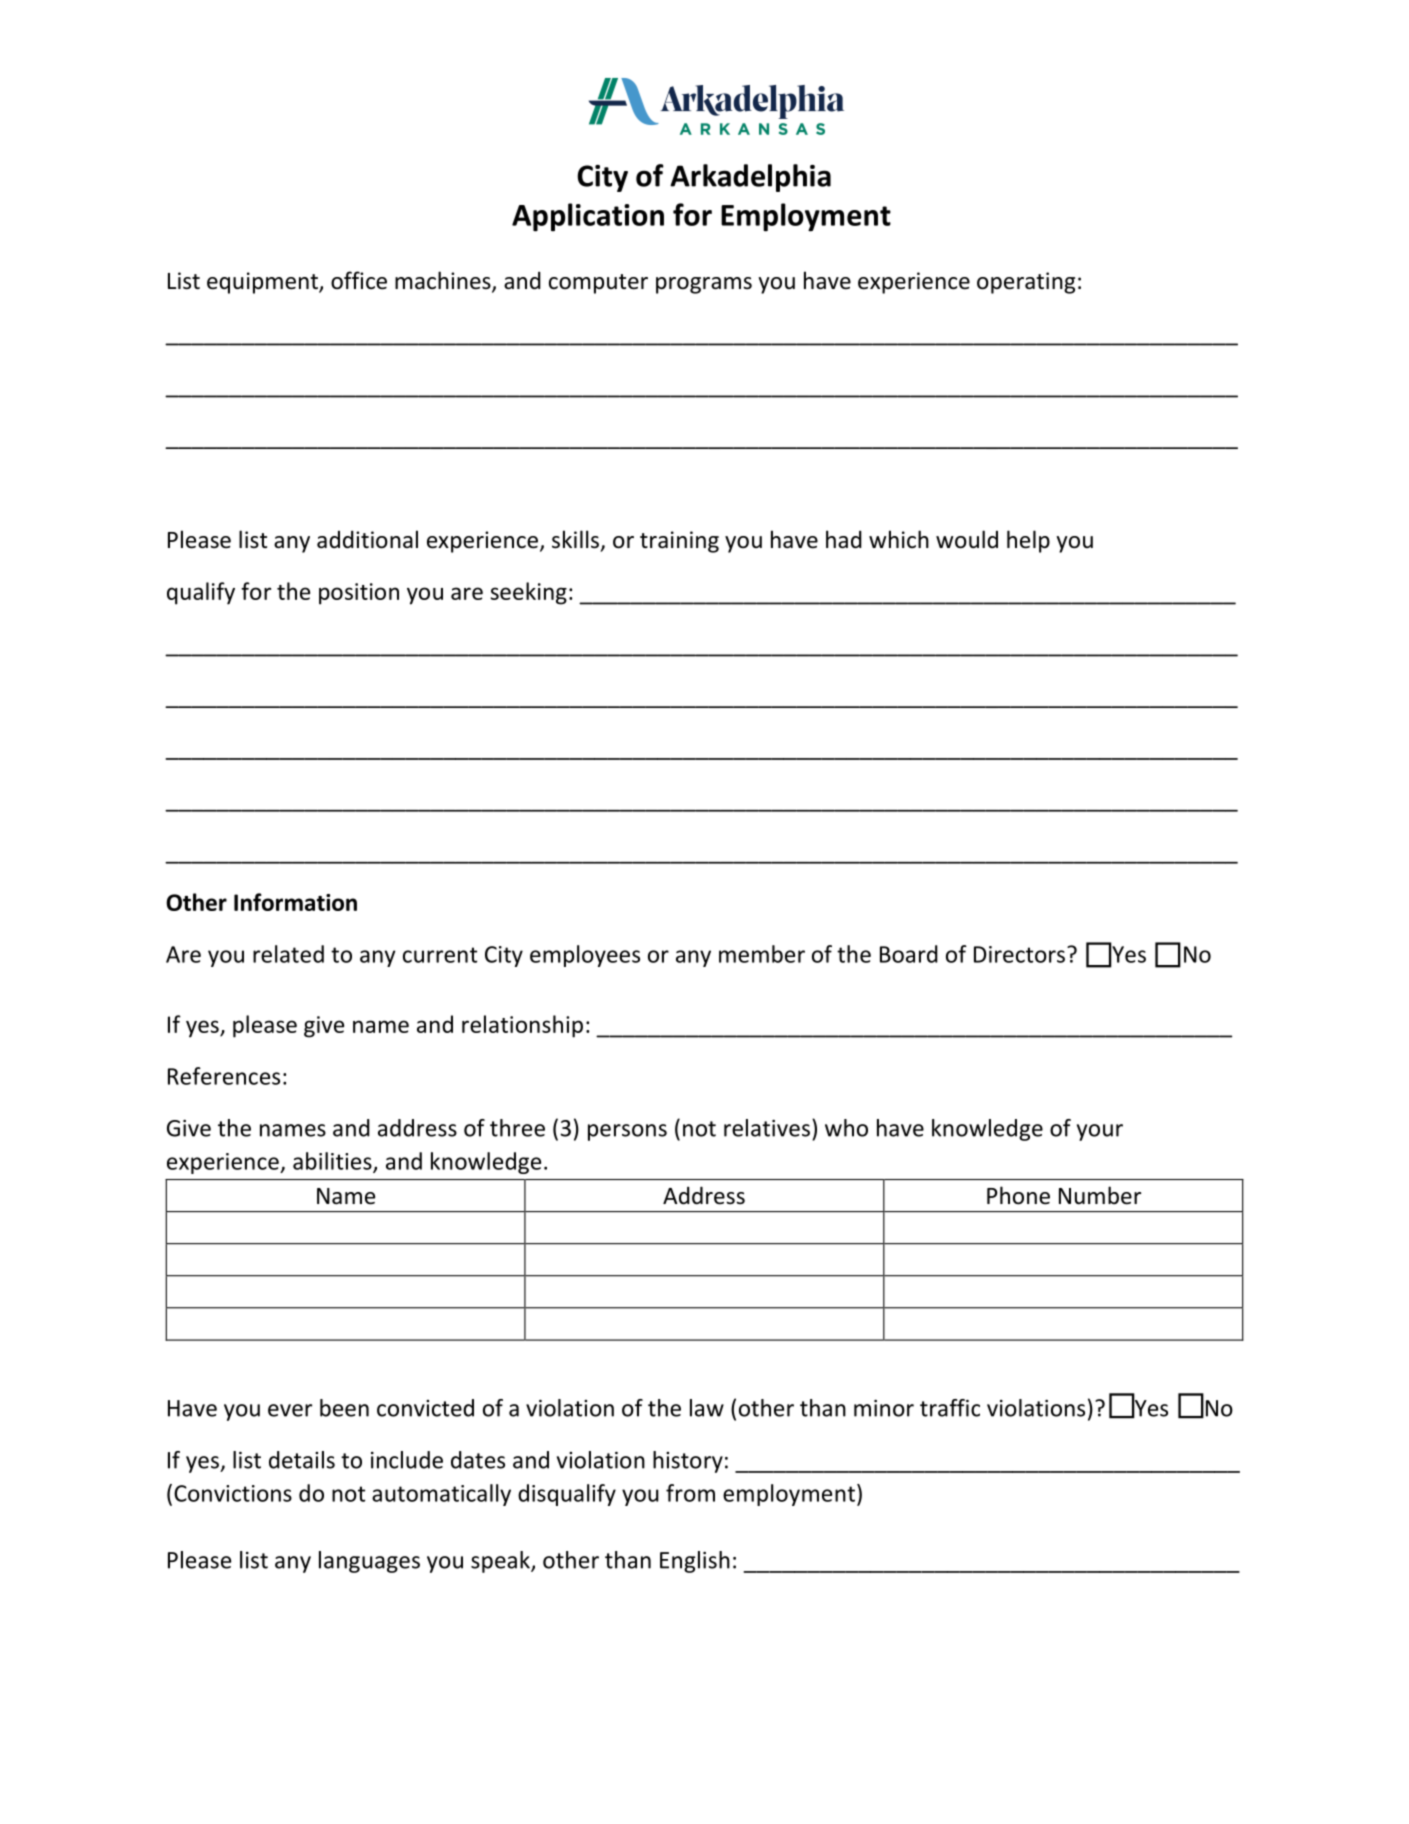  Describe the element at coordinates (690, 1493) in the image. I see `from` at that location.
